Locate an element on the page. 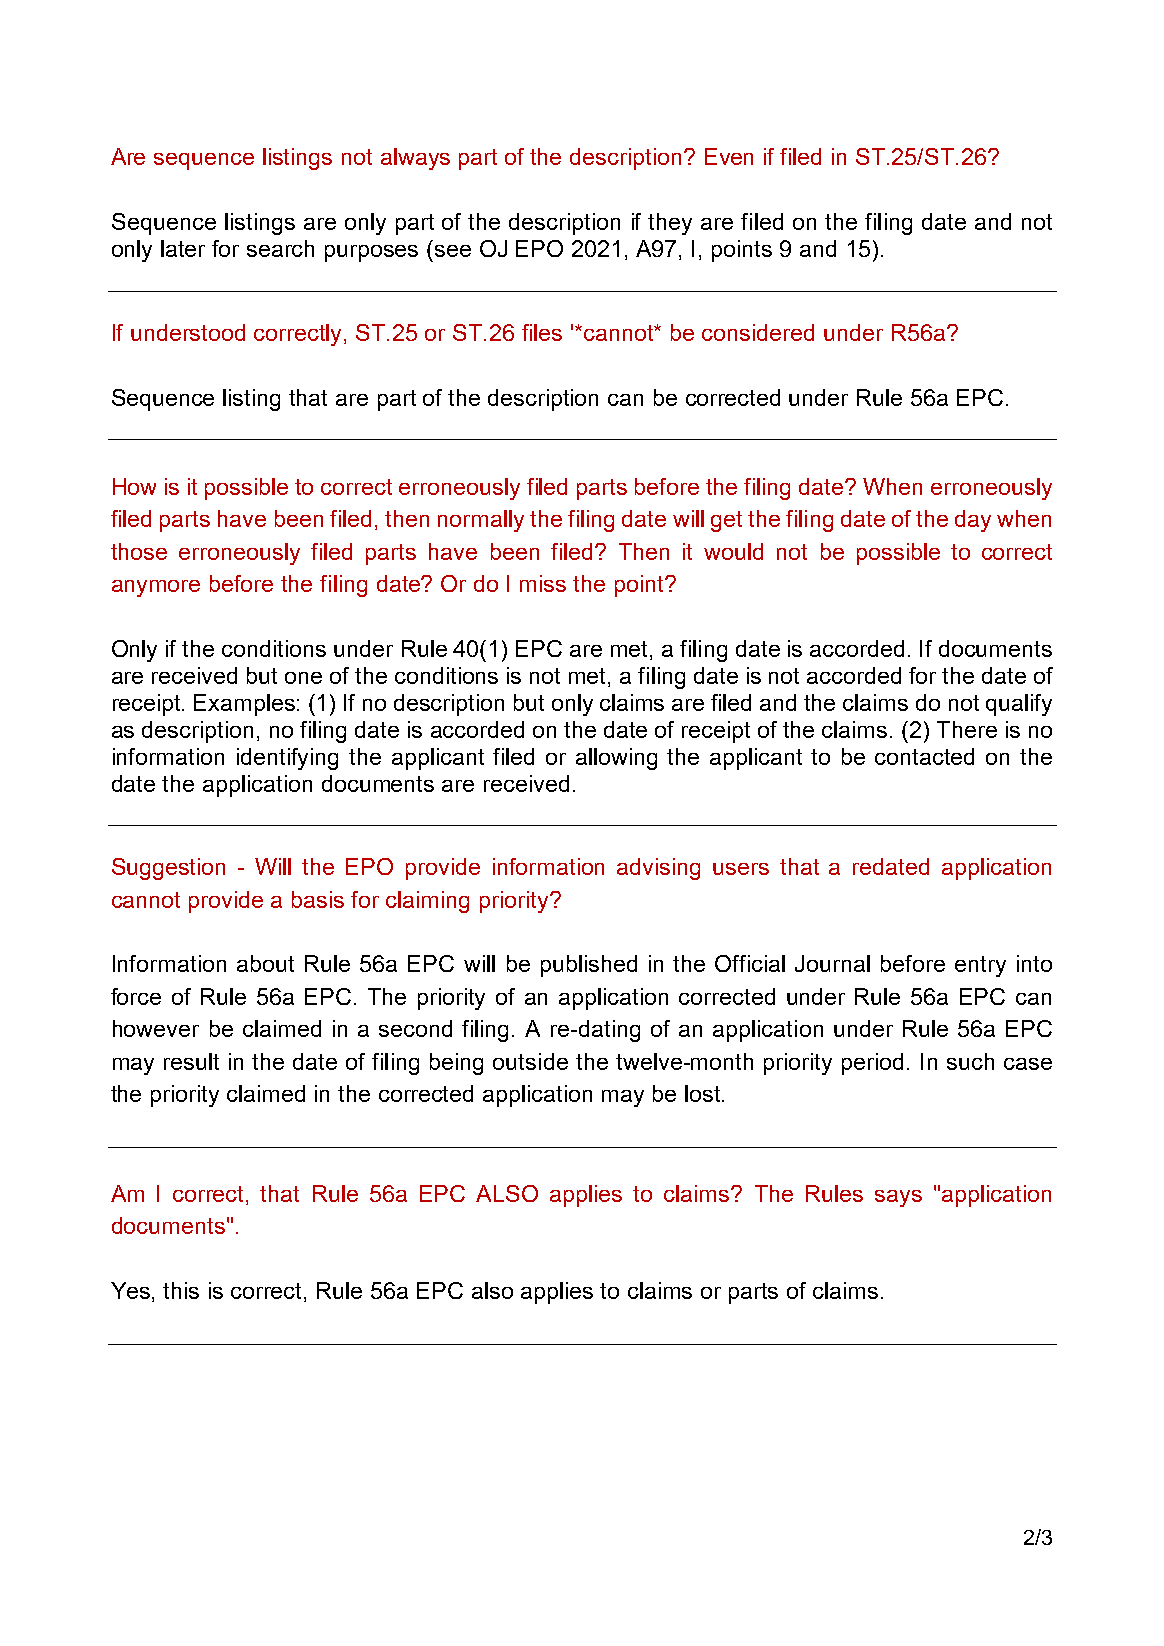 The height and width of the document is (1646, 1164). says is located at coordinates (898, 1198).
